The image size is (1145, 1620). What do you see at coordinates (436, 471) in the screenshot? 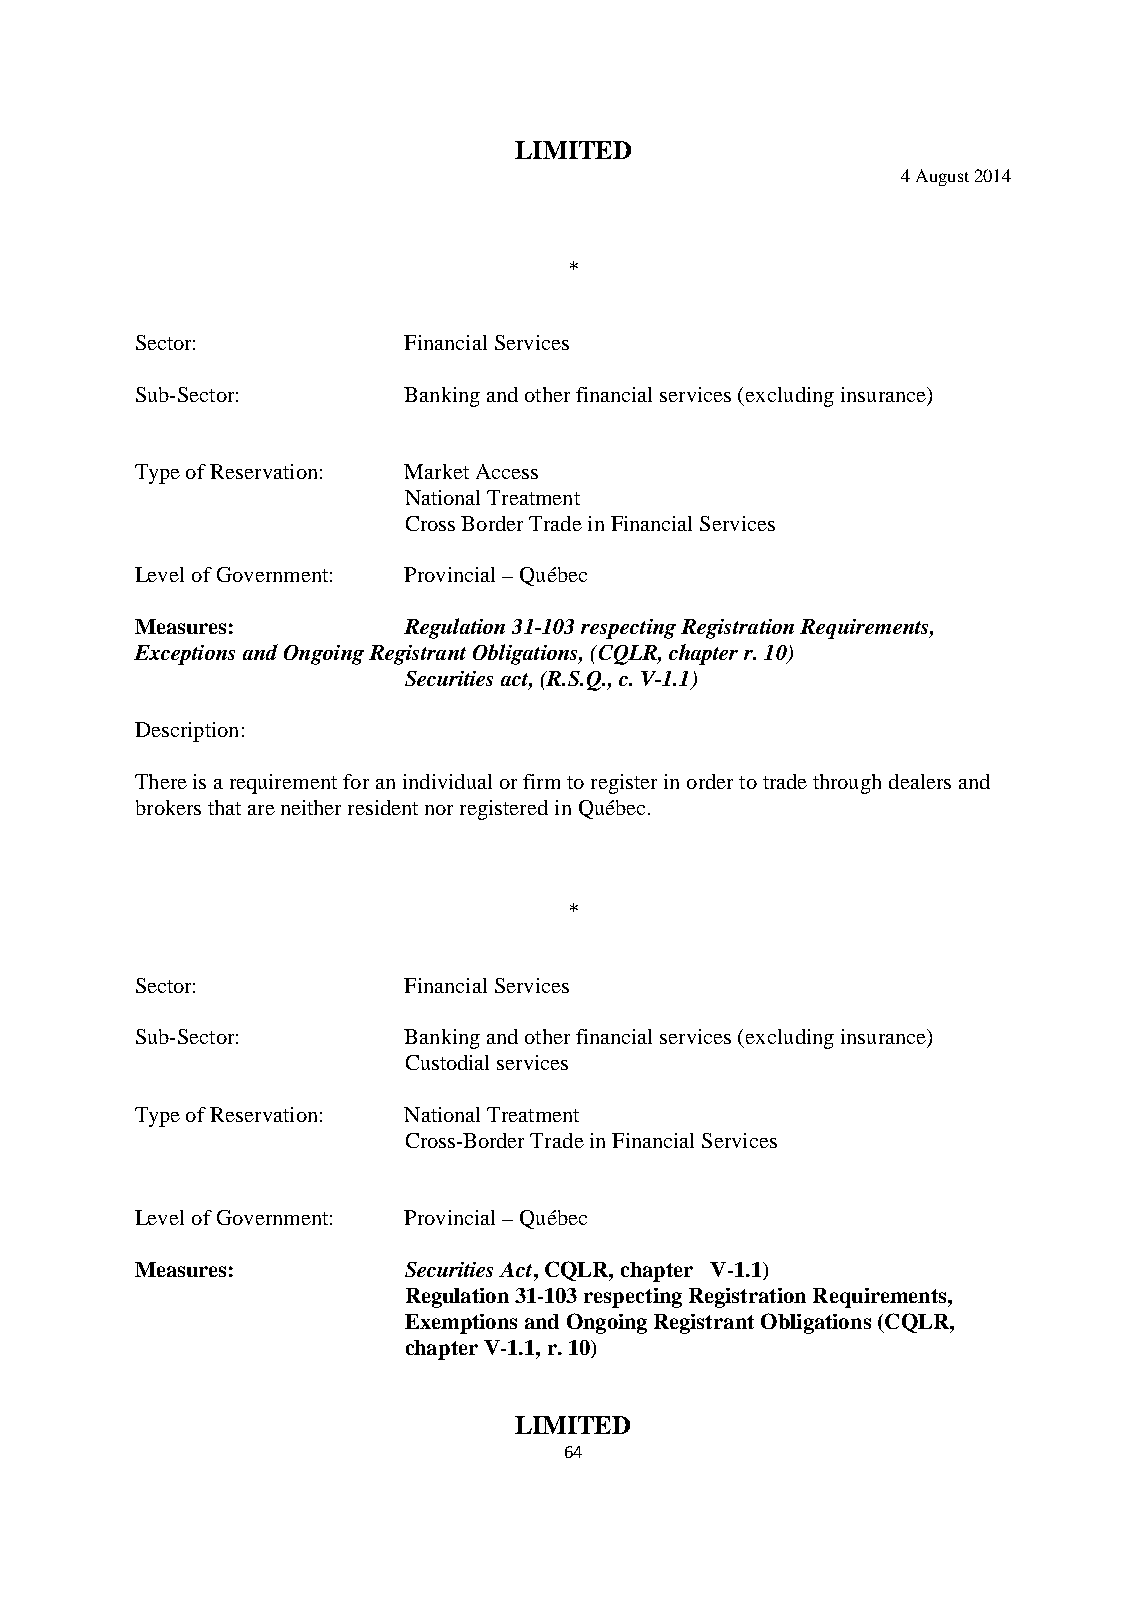
I see `Market` at bounding box center [436, 471].
